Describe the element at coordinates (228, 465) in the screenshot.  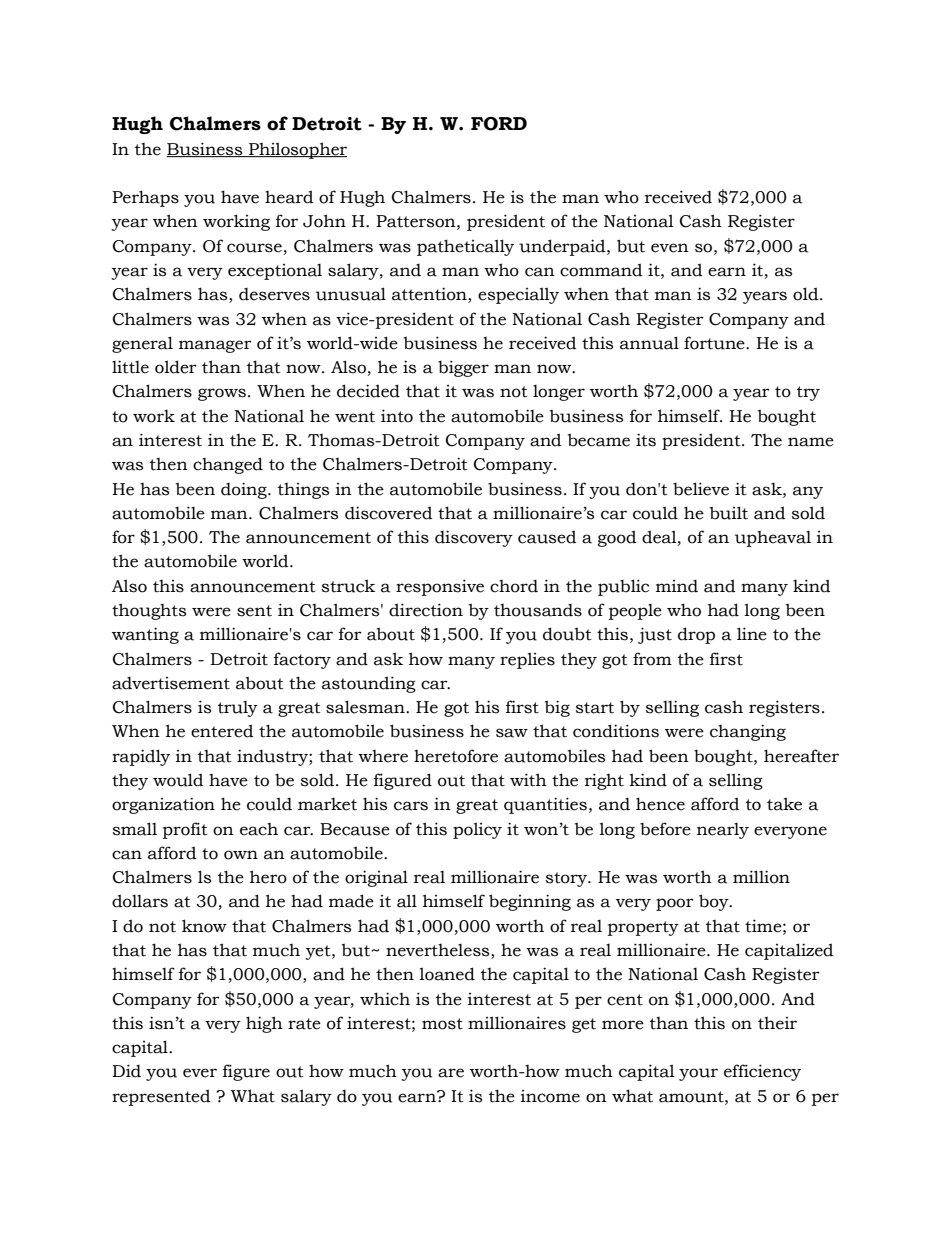
I see `changed` at that location.
